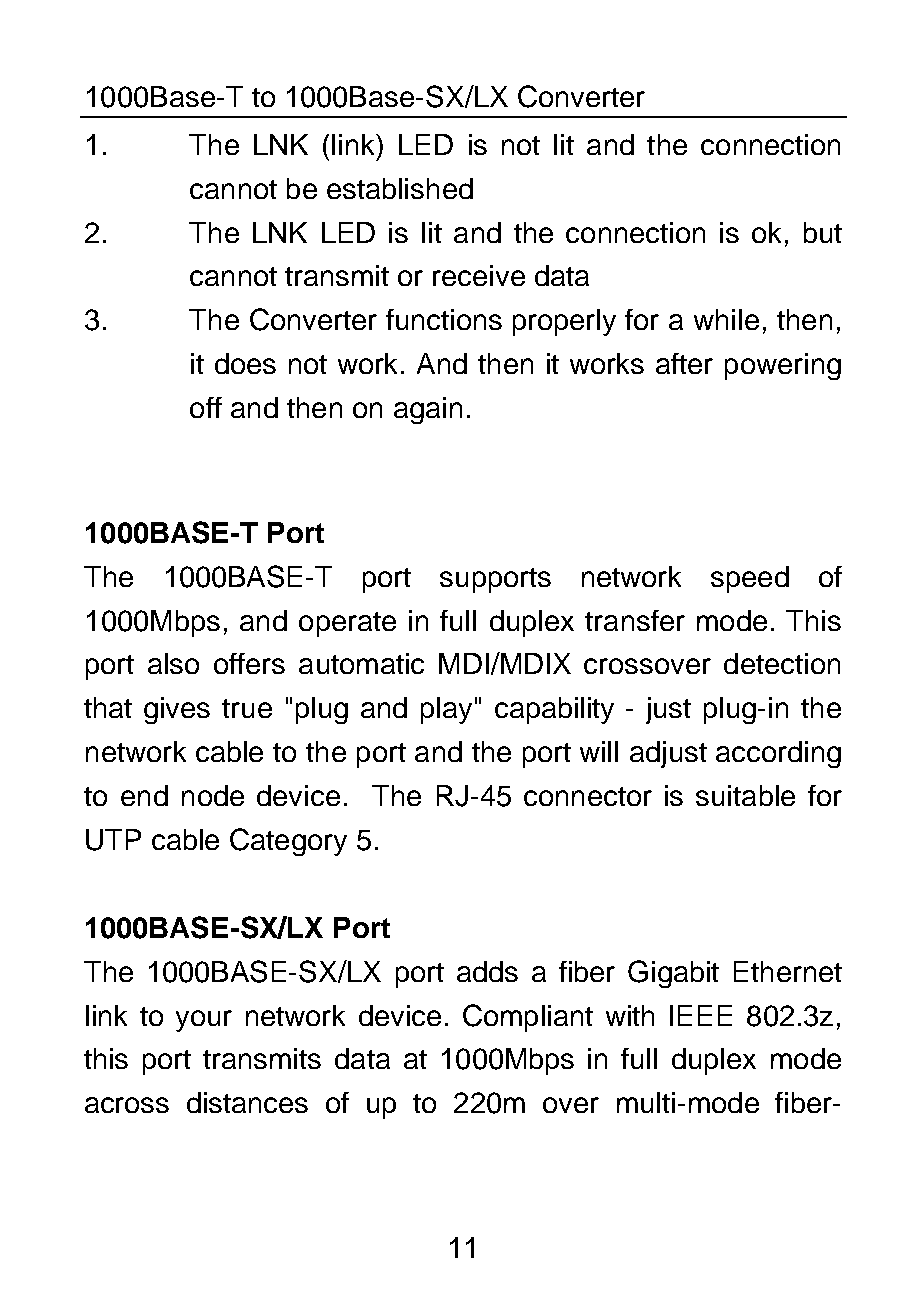  Describe the element at coordinates (750, 579) in the document. I see `speed` at that location.
